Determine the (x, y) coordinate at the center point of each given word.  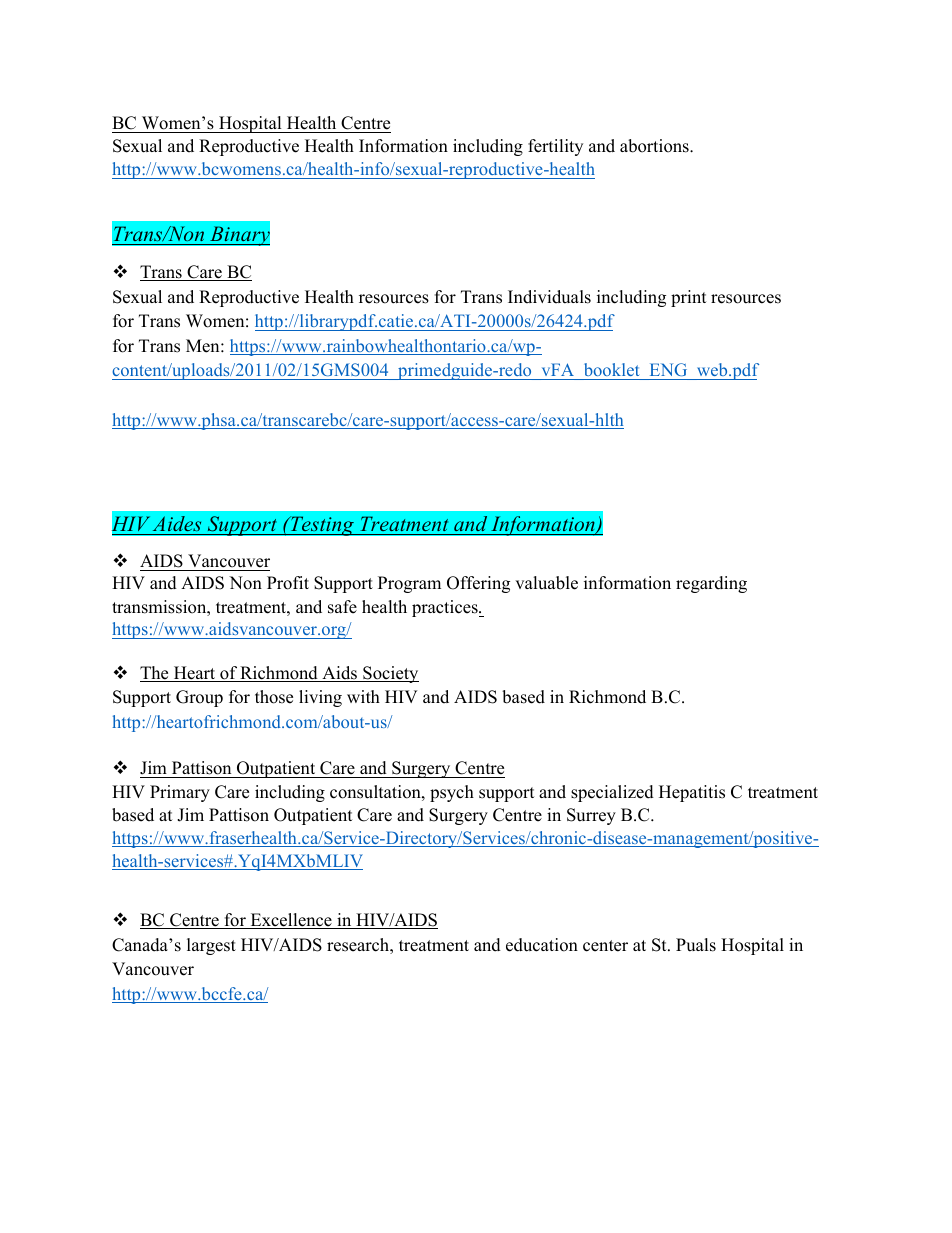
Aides (177, 523)
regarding (711, 584)
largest (211, 946)
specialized (612, 793)
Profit (288, 583)
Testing (322, 526)
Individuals (549, 297)
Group (199, 698)
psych (452, 793)
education (542, 945)
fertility (555, 147)
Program (409, 584)
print (689, 298)
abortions (655, 146)
